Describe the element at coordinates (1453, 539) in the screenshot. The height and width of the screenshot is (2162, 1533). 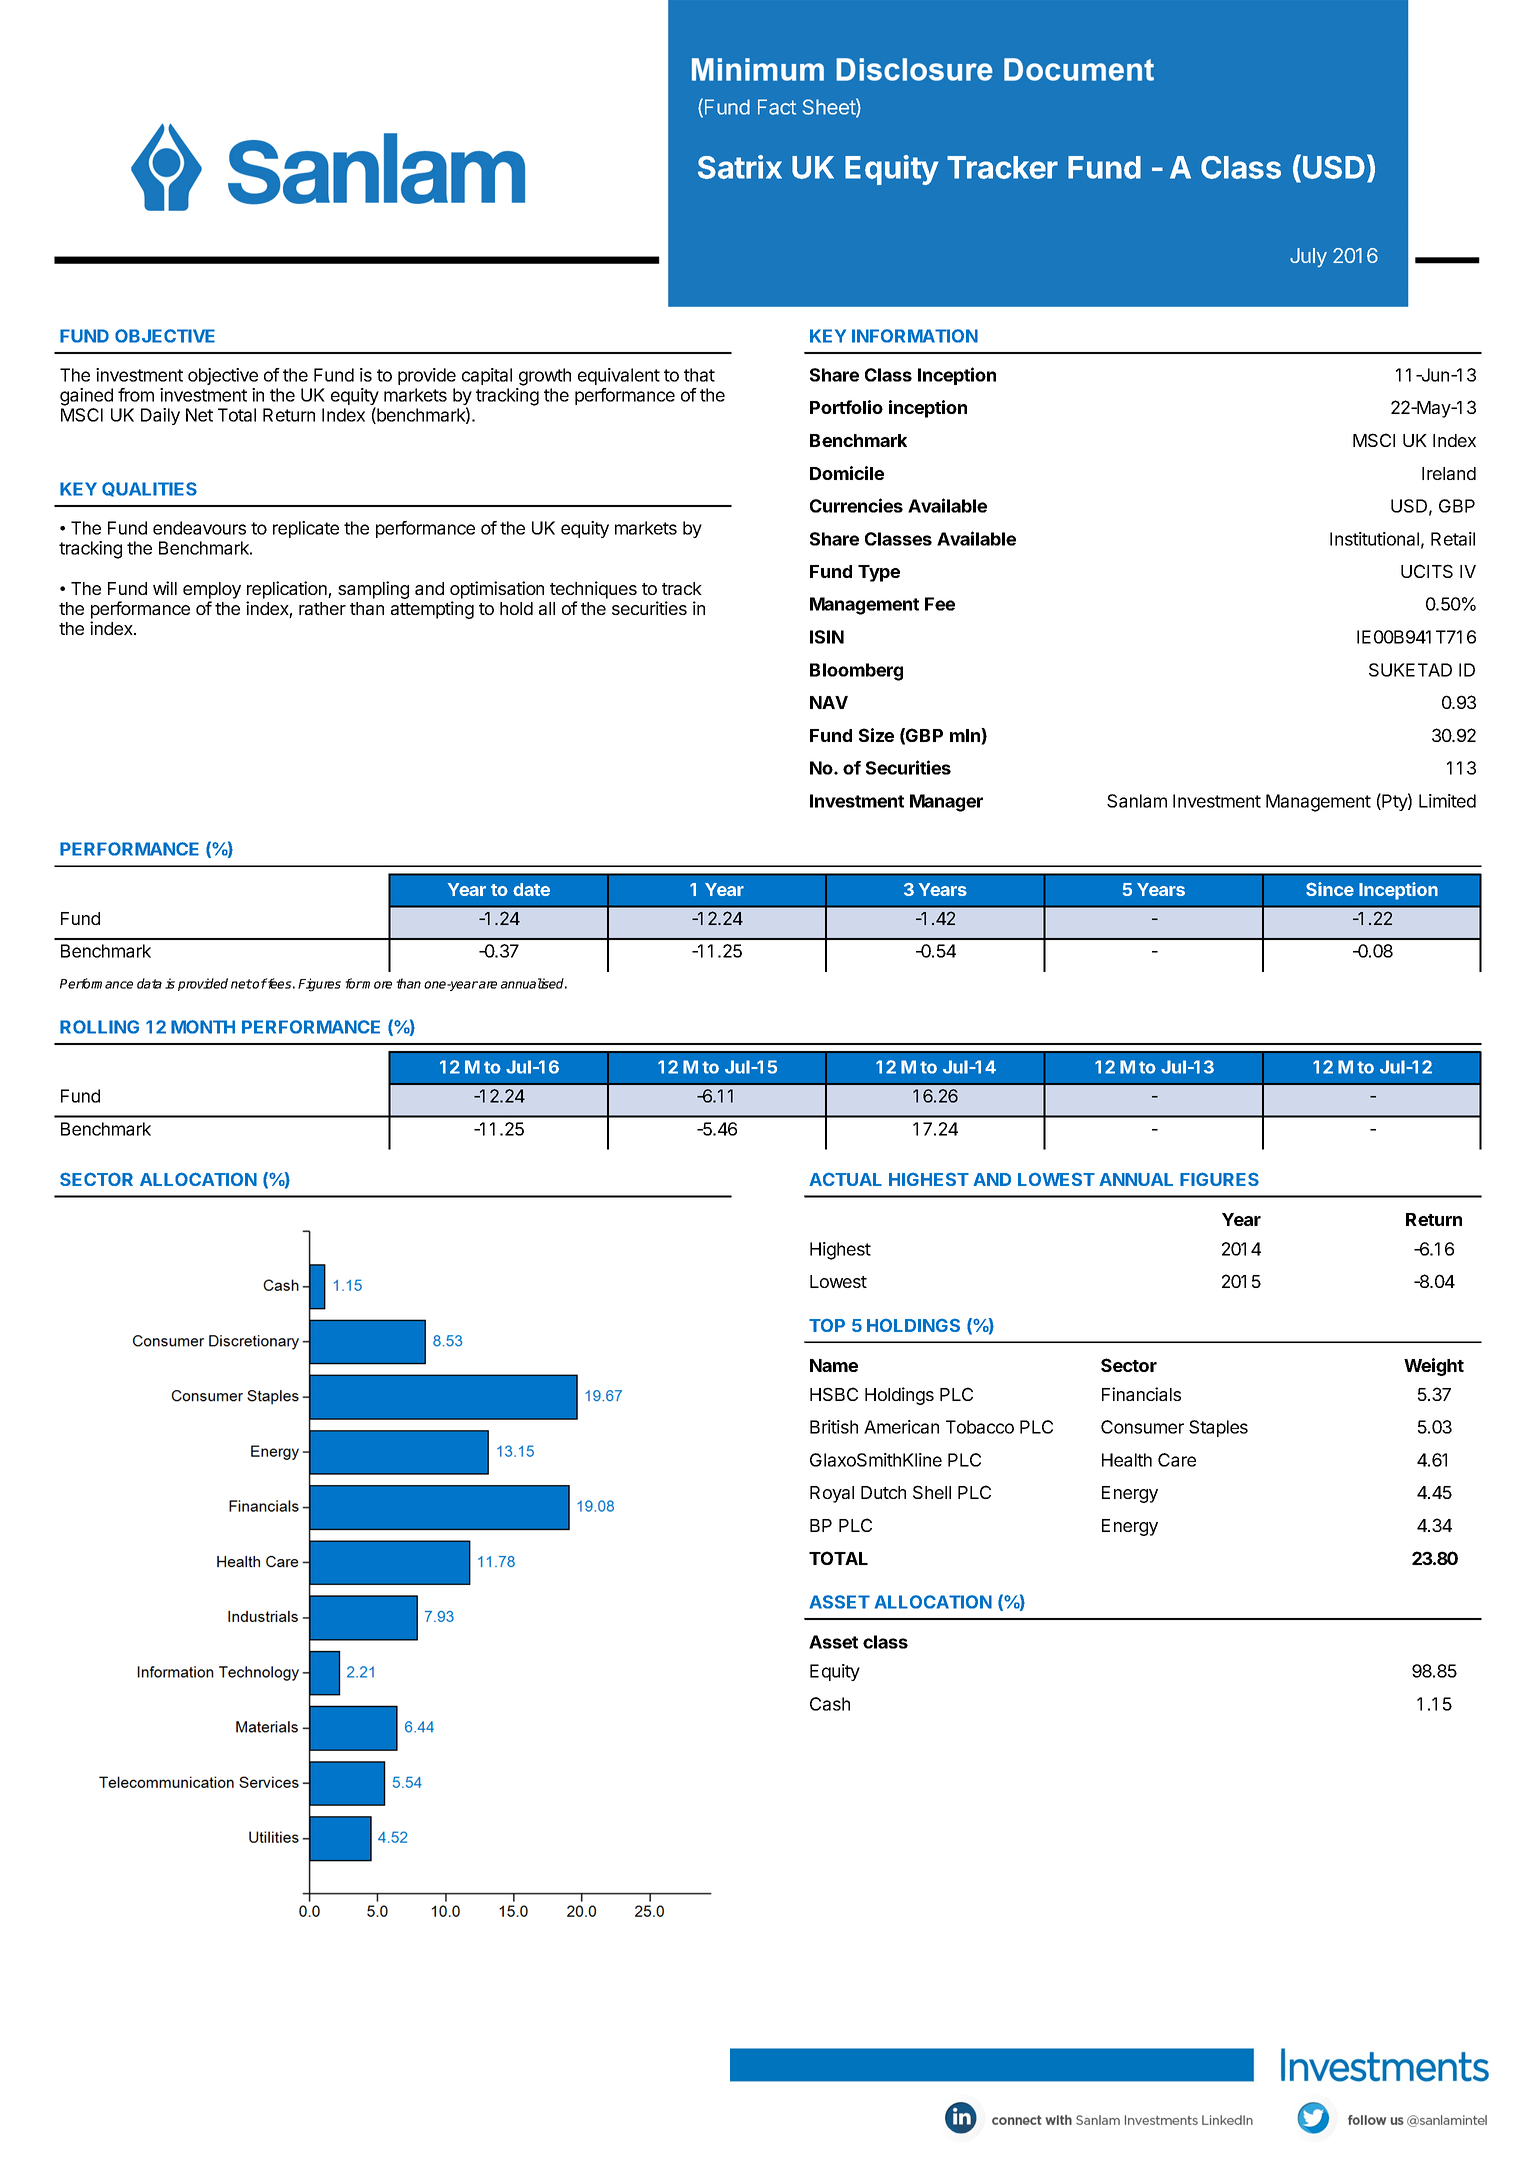
I see `Retail` at that location.
